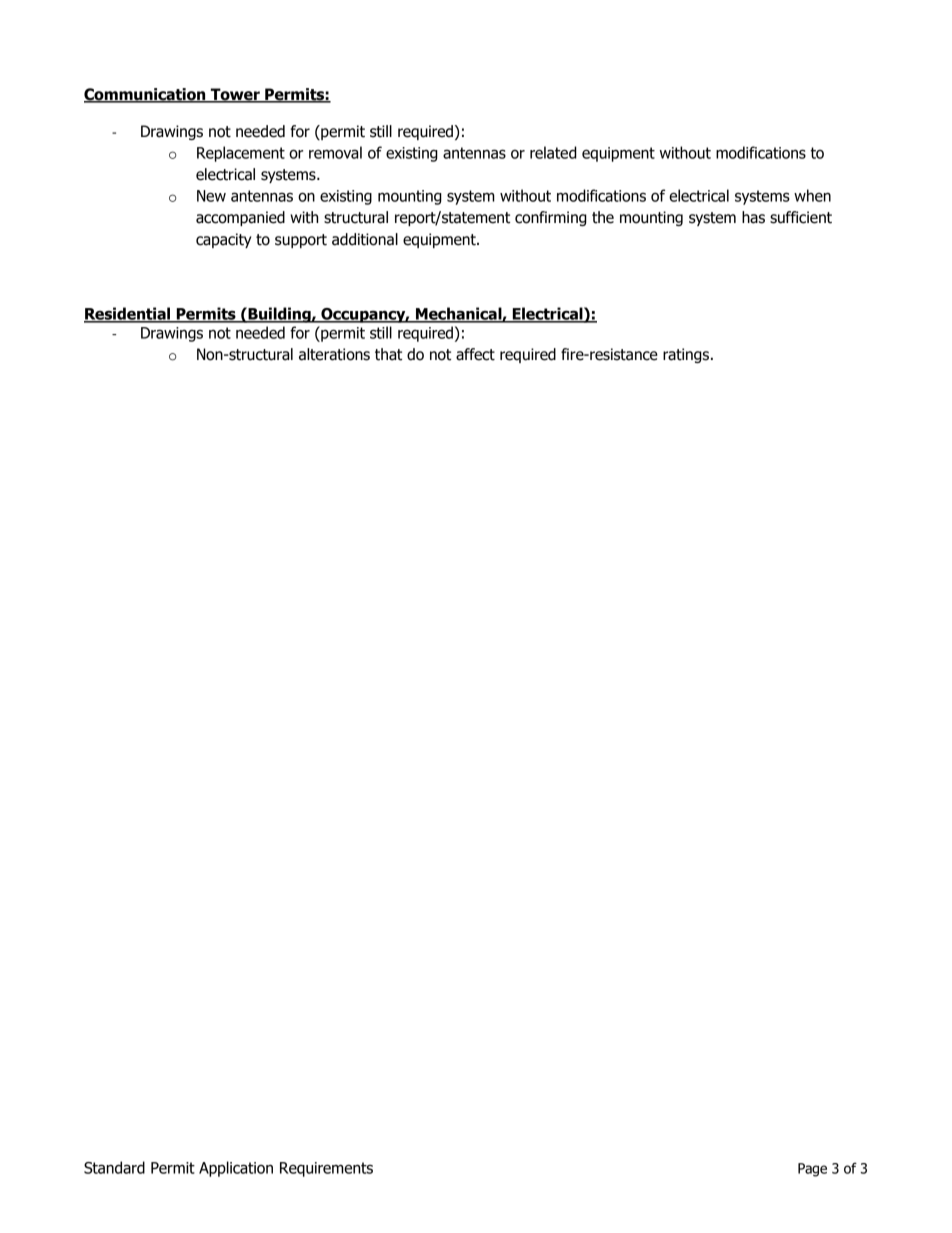  I want to click on Replacement, so click(241, 154).
